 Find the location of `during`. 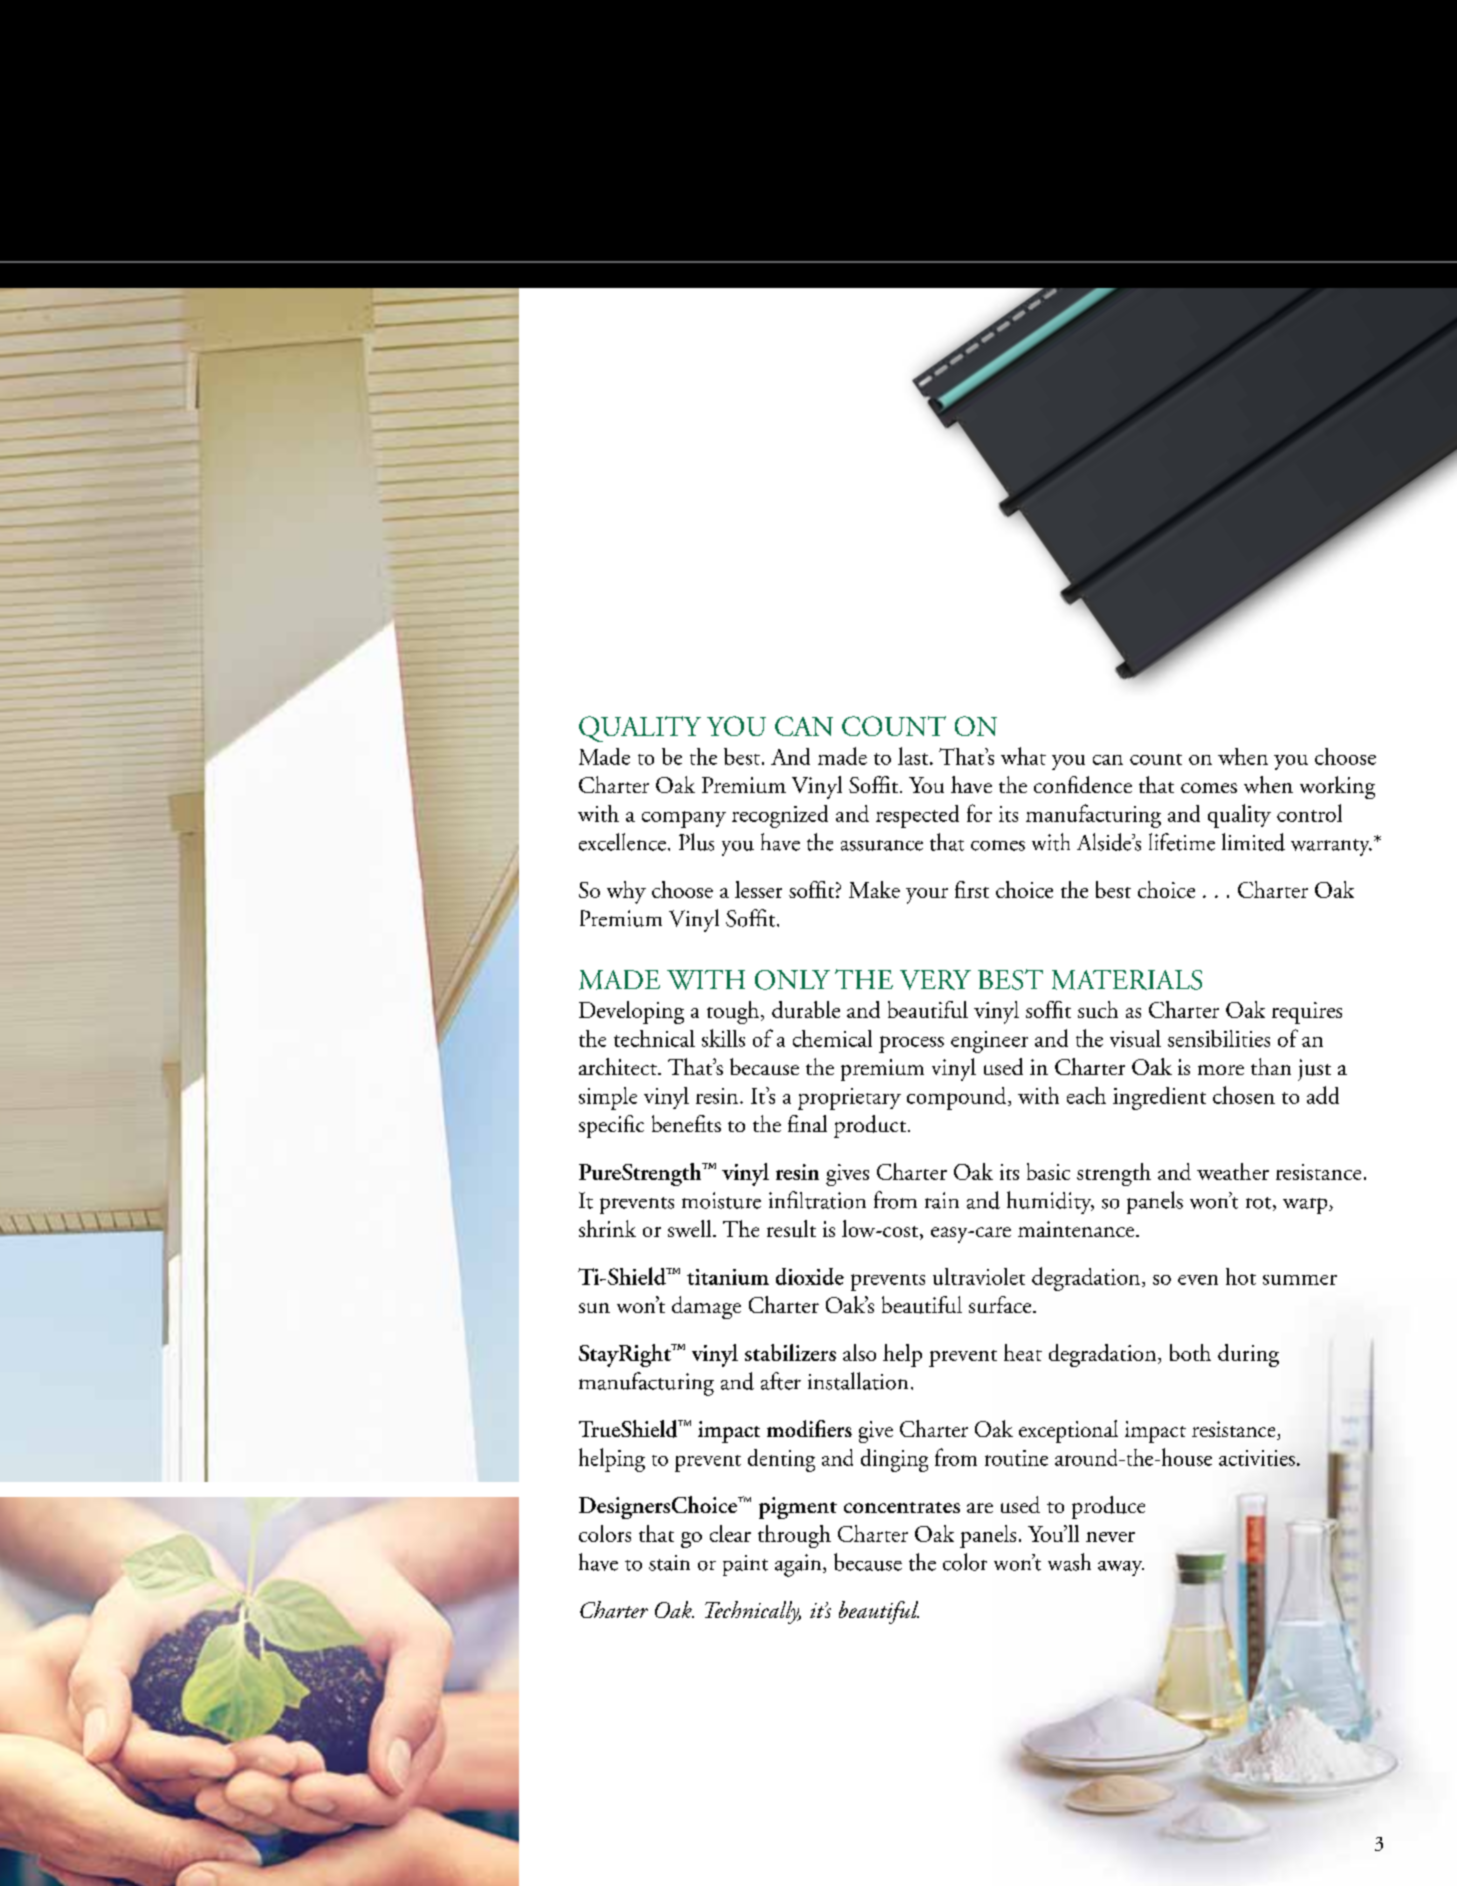

during is located at coordinates (1248, 1355).
